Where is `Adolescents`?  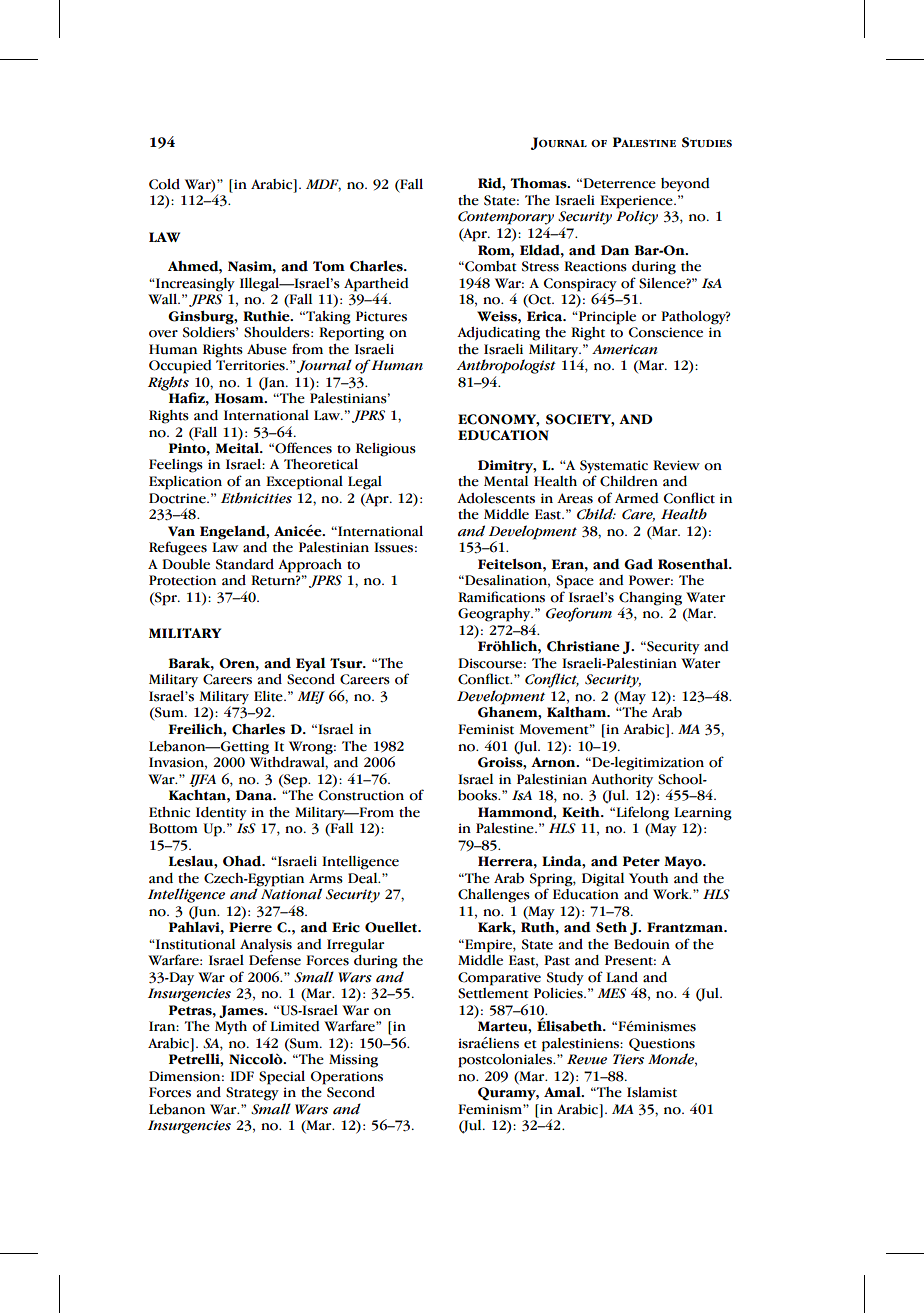 Adolescents is located at coordinates (496, 498).
